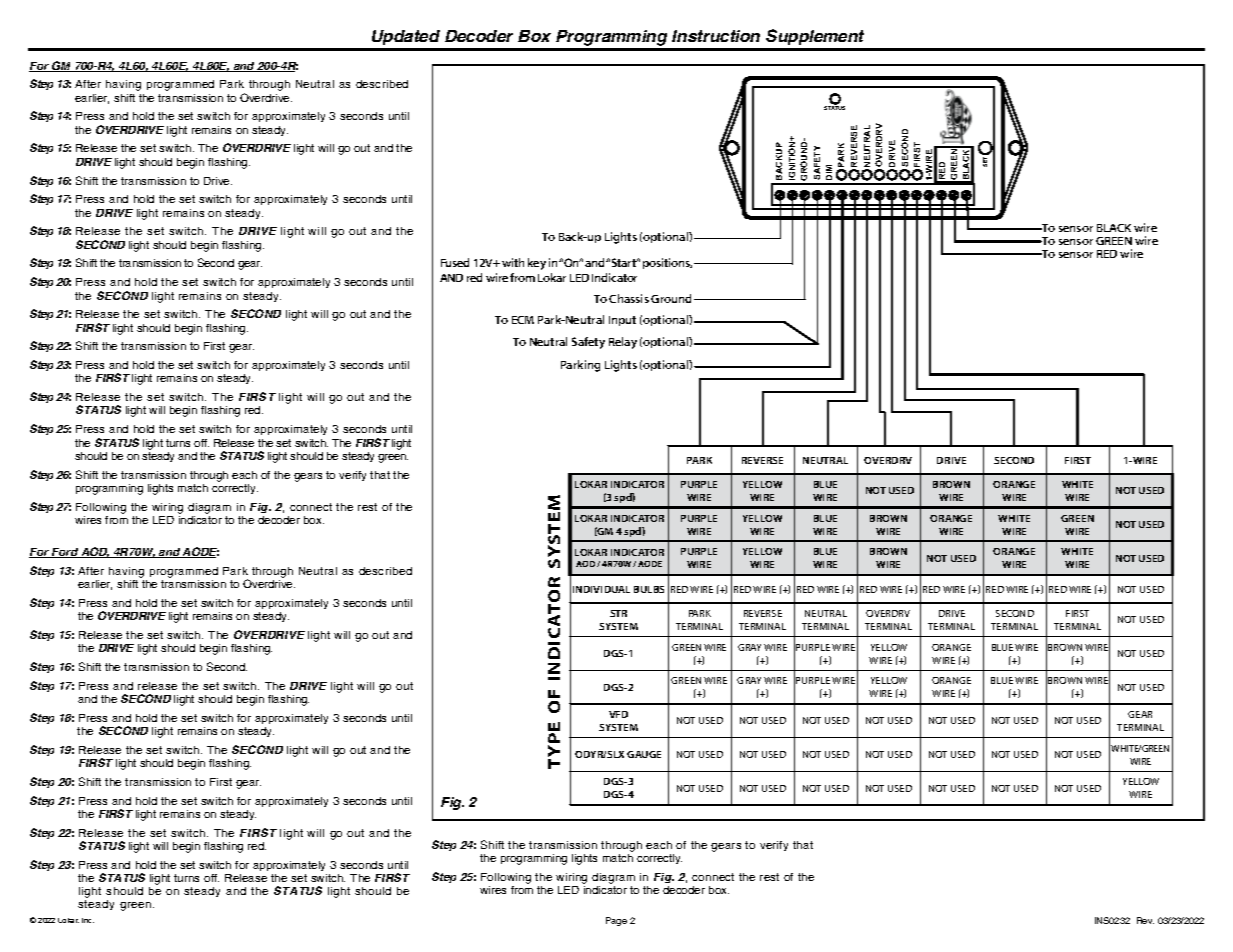 The height and width of the document is (952, 1233). What do you see at coordinates (513, 262) in the document?
I see `with` at bounding box center [513, 262].
